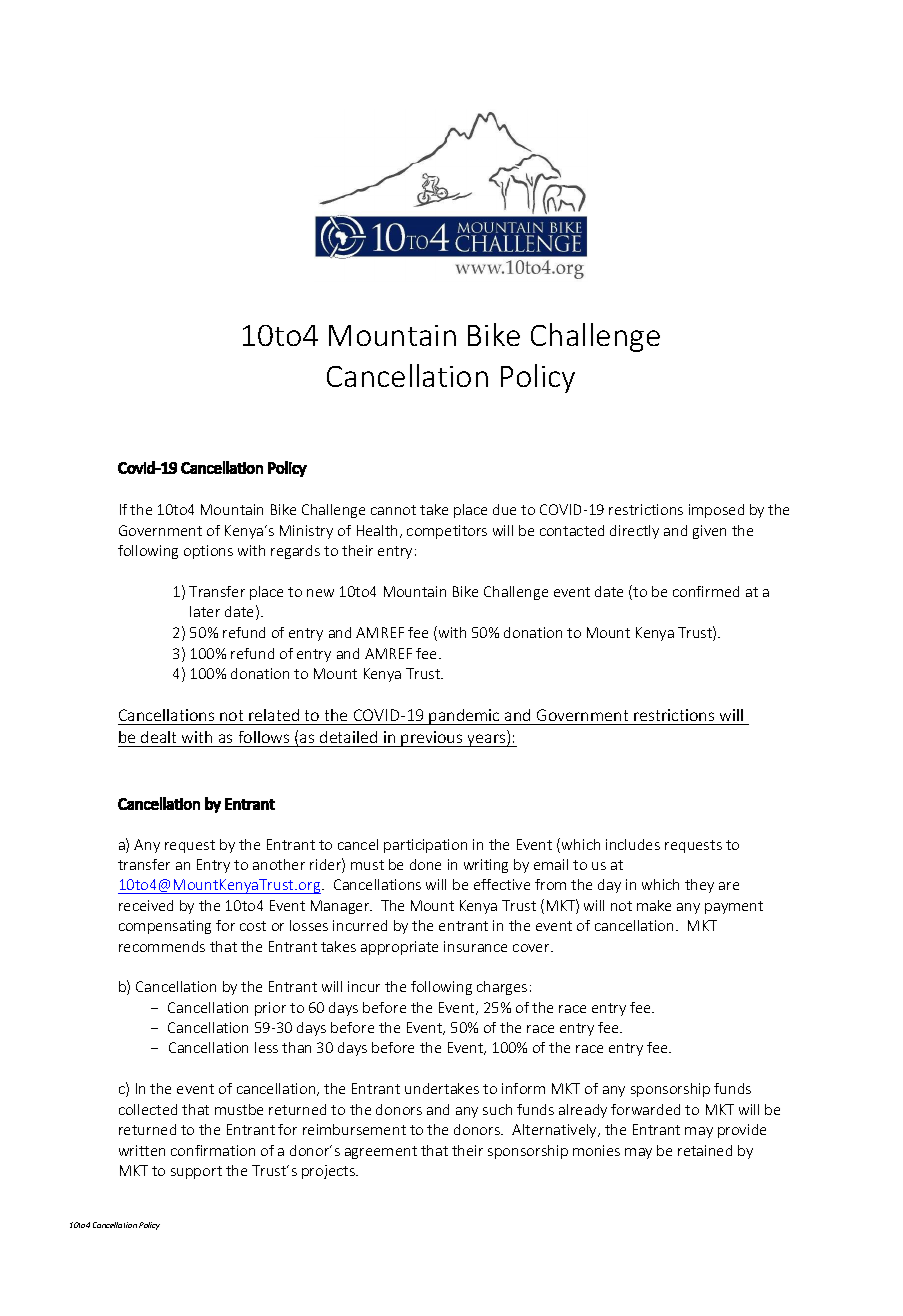 Image resolution: width=903 pixels, height=1316 pixels. What do you see at coordinates (447, 532) in the page?
I see `competitors` at bounding box center [447, 532].
